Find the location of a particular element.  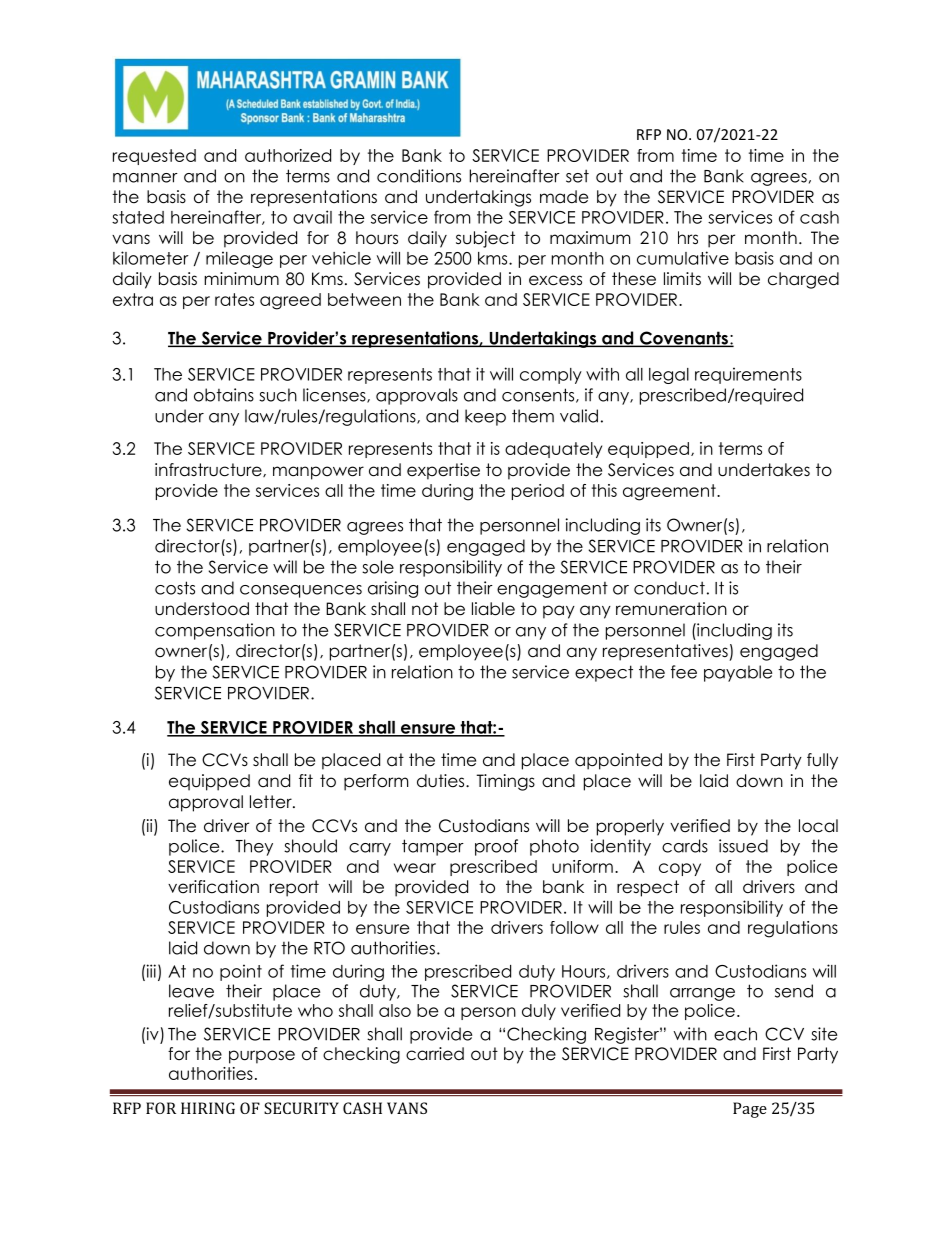

agreement is located at coordinates (670, 492).
